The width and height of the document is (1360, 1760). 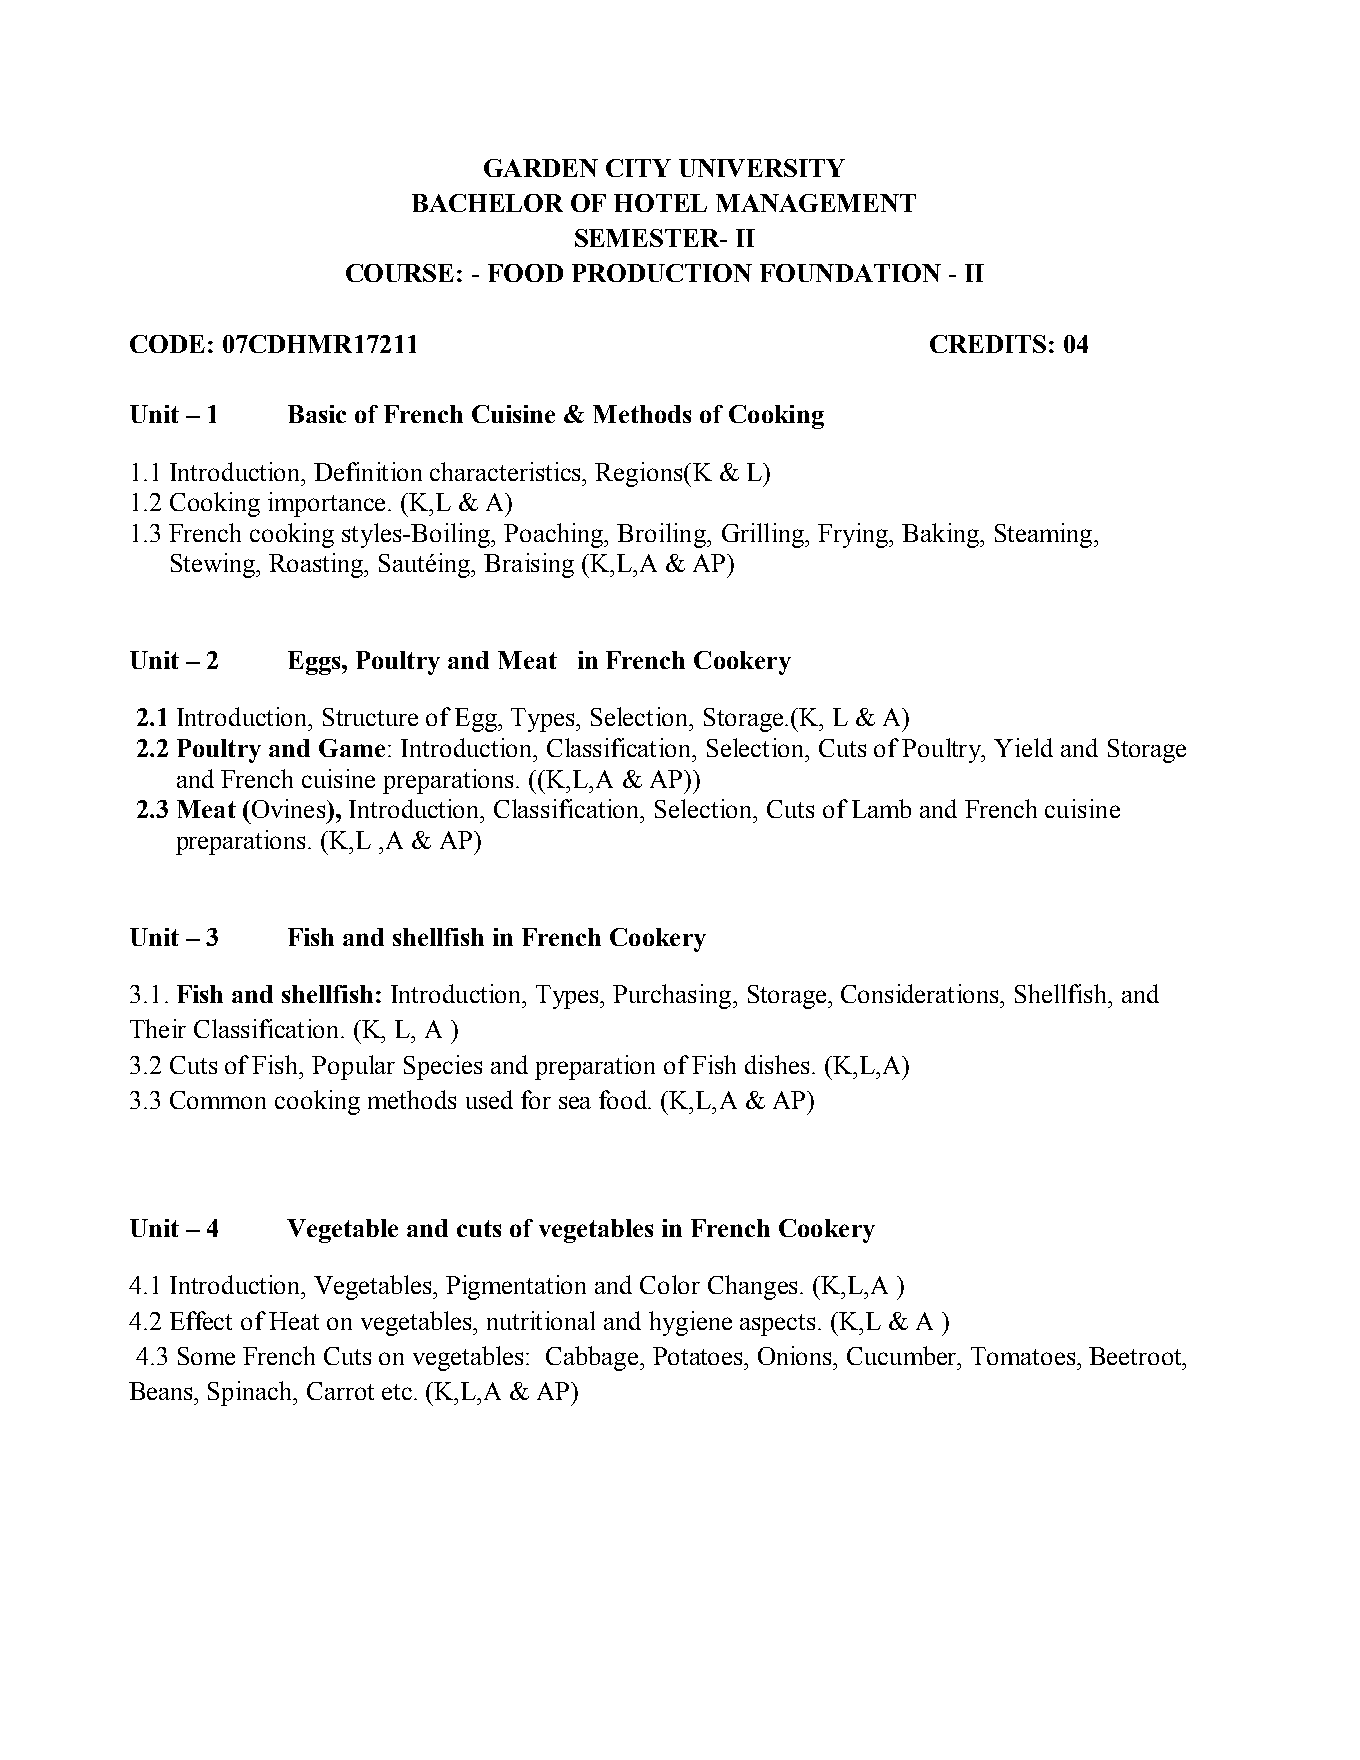 I want to click on Basic, so click(x=317, y=414).
